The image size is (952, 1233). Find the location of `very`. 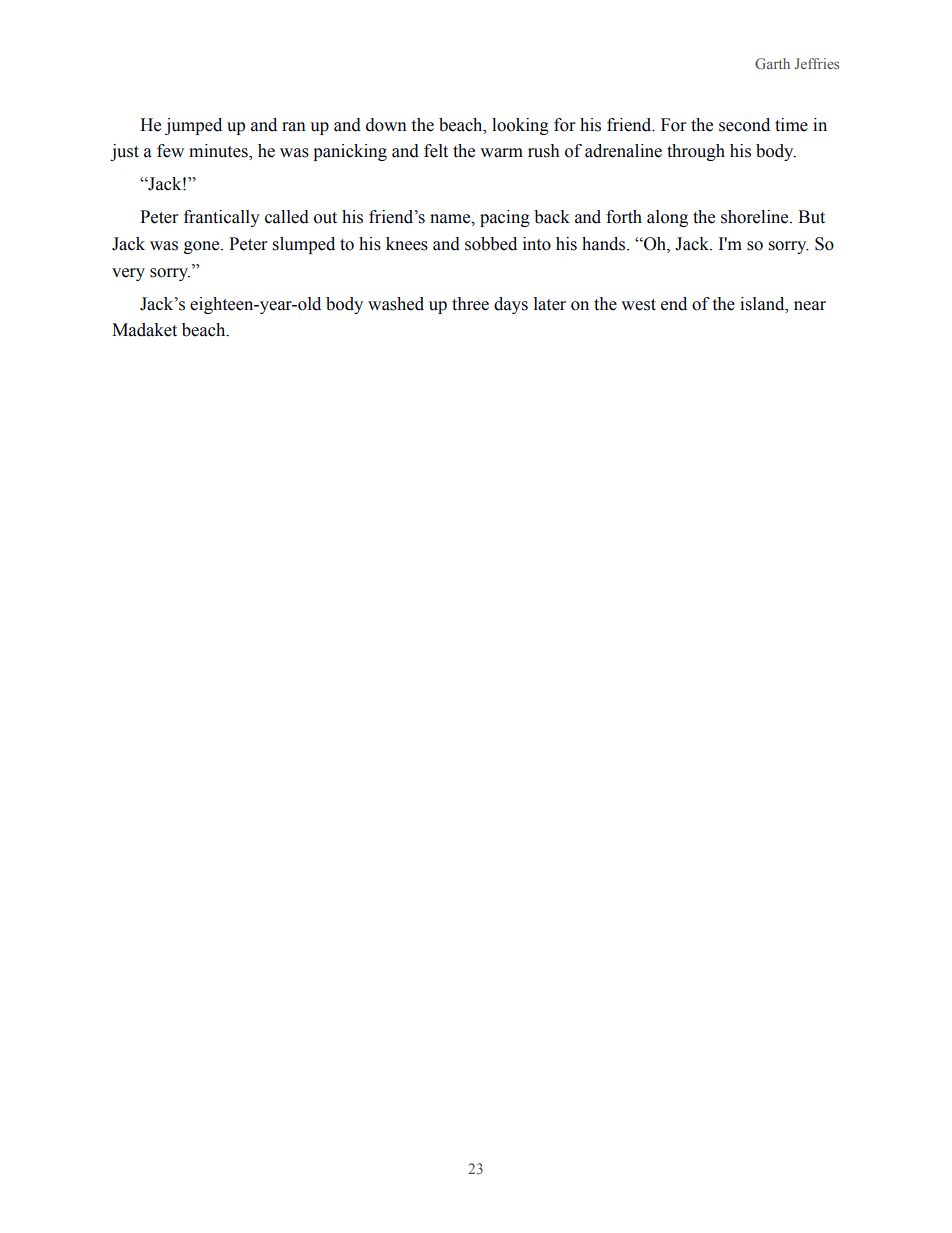

very is located at coordinates (128, 274).
